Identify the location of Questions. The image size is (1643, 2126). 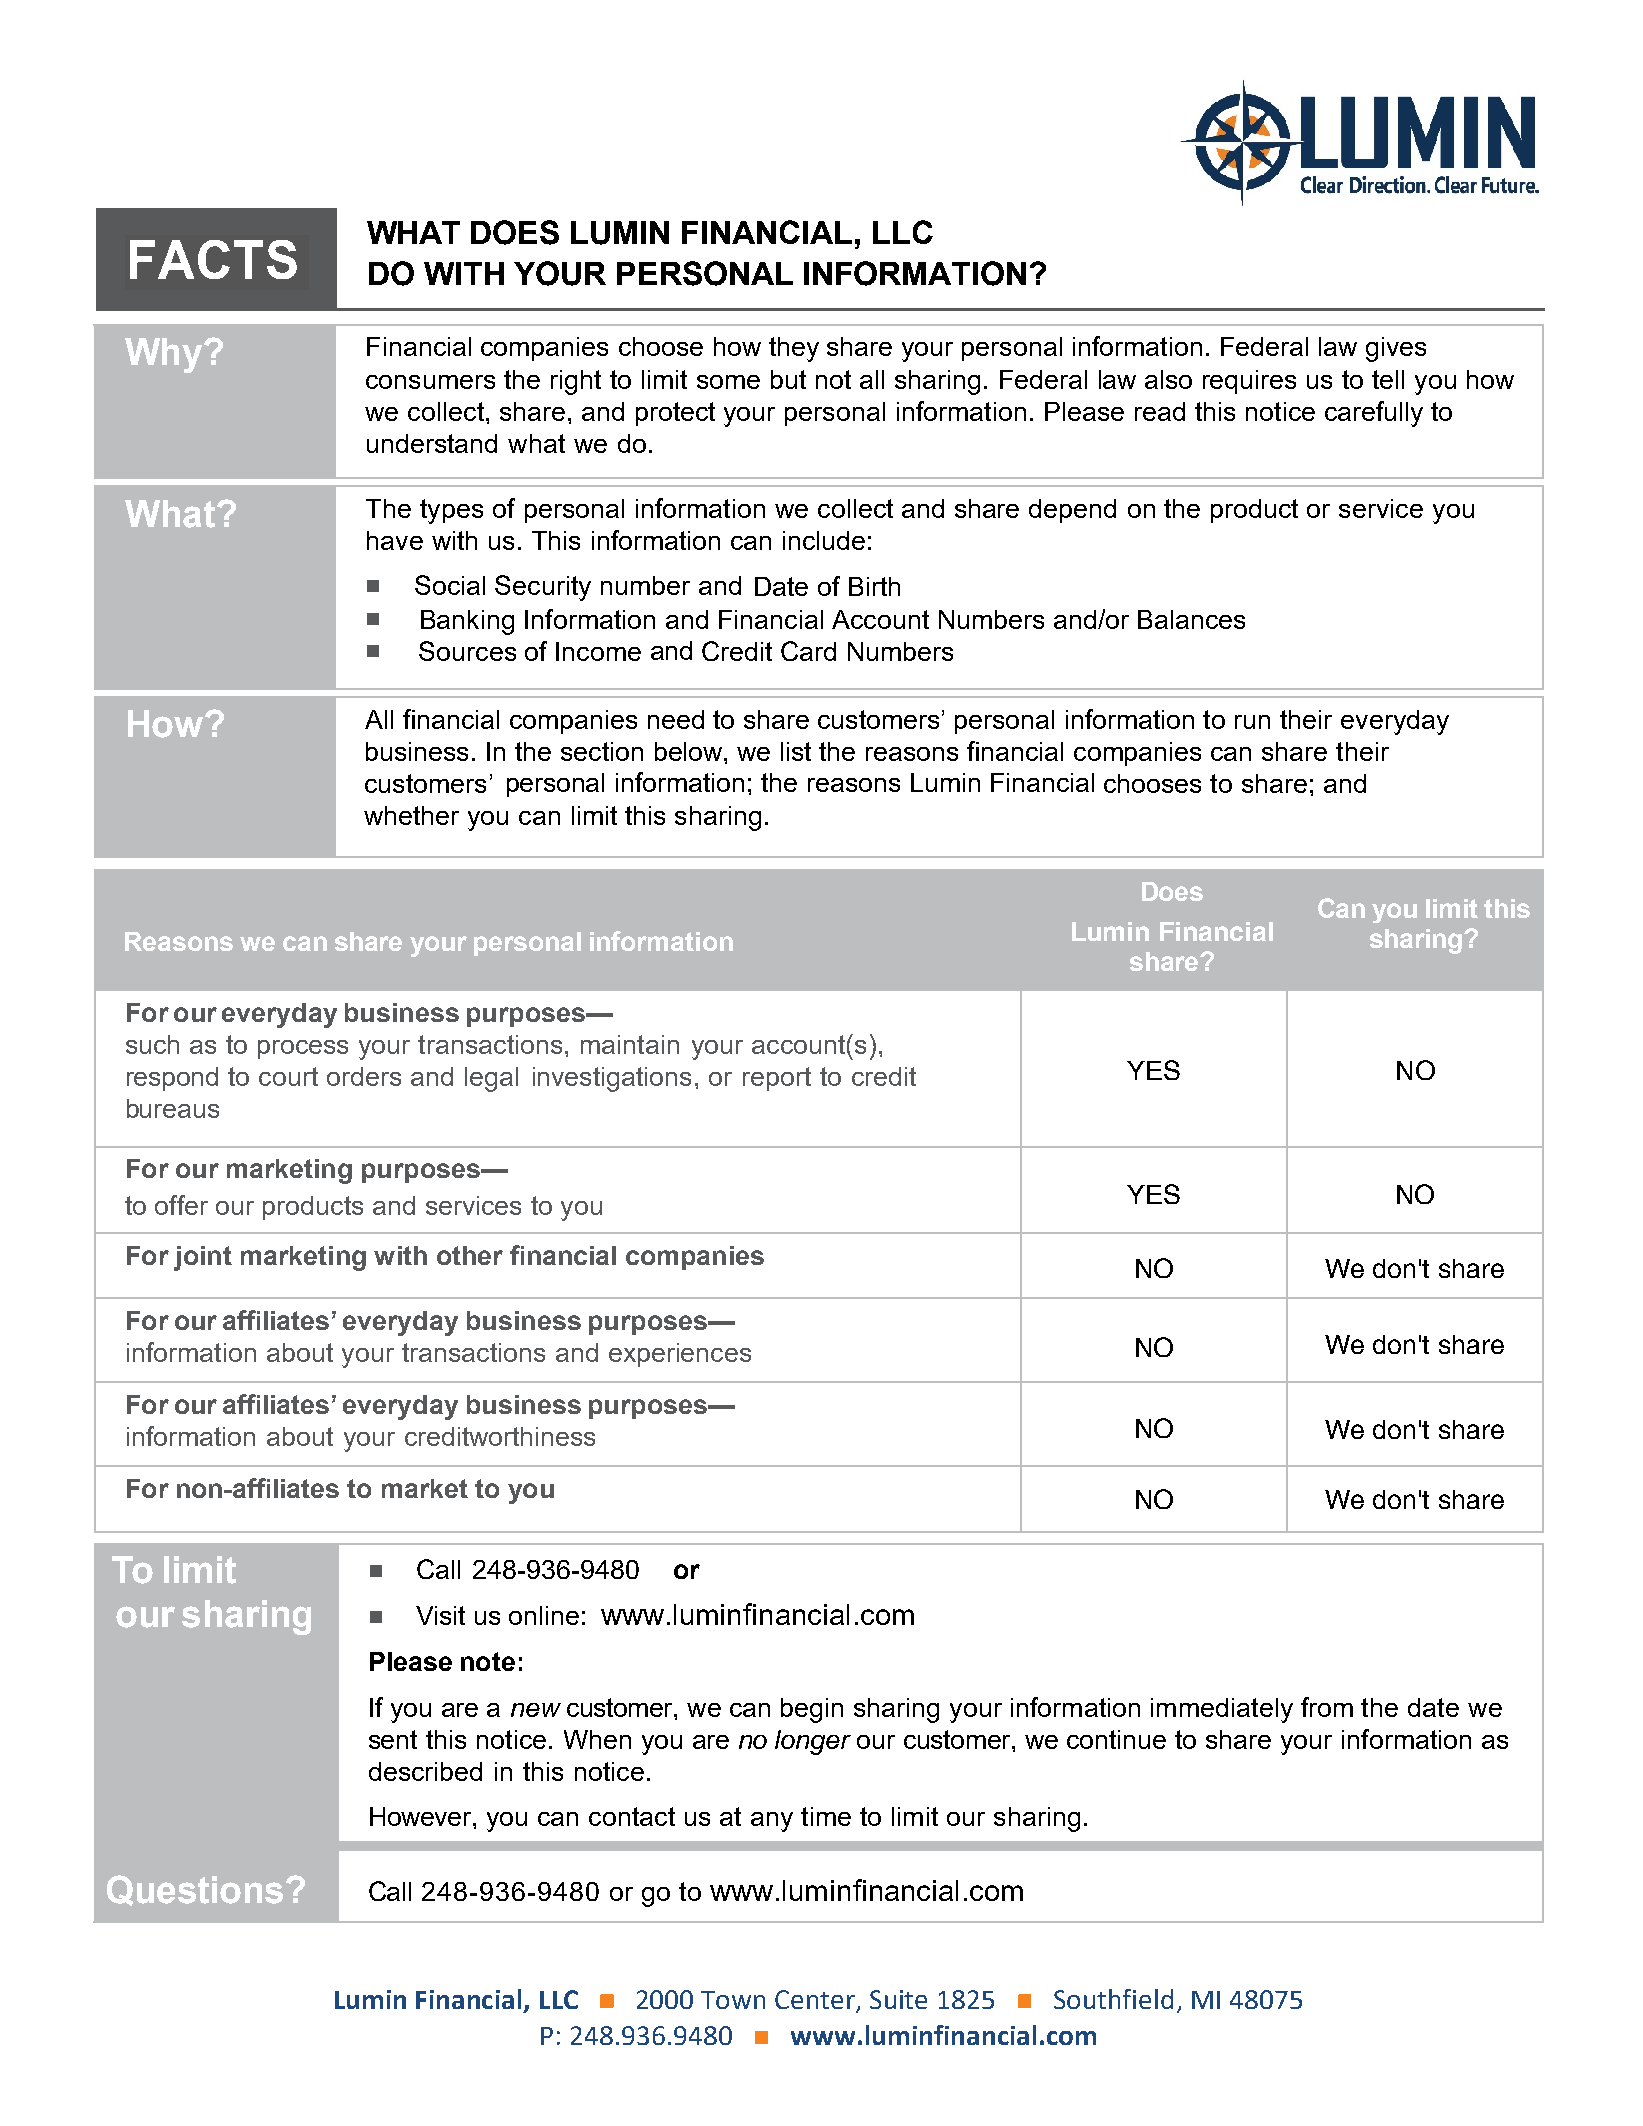
(195, 1890).
